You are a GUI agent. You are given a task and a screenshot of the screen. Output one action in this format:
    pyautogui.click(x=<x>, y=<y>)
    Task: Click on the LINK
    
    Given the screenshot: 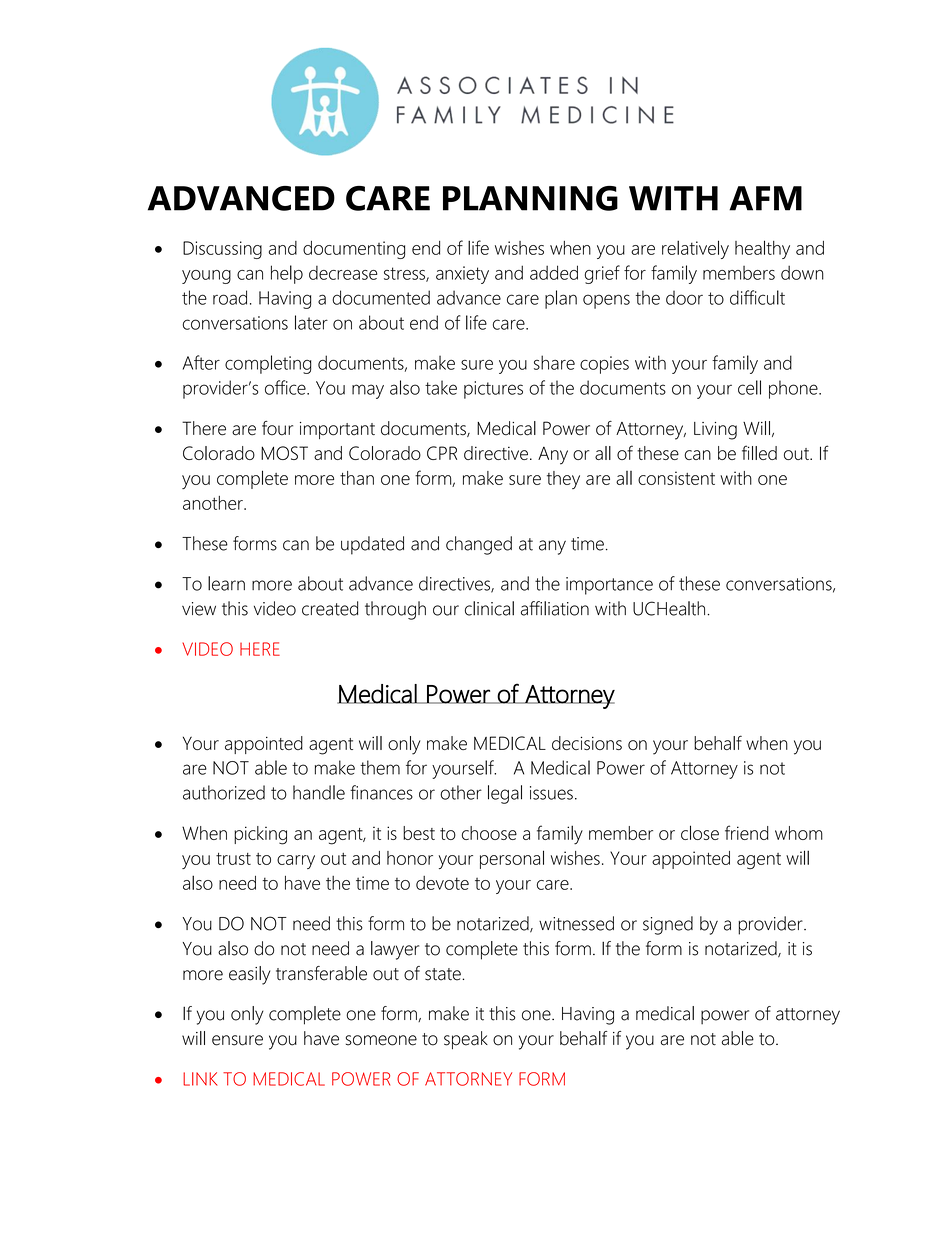 What is the action you would take?
    pyautogui.click(x=200, y=1079)
